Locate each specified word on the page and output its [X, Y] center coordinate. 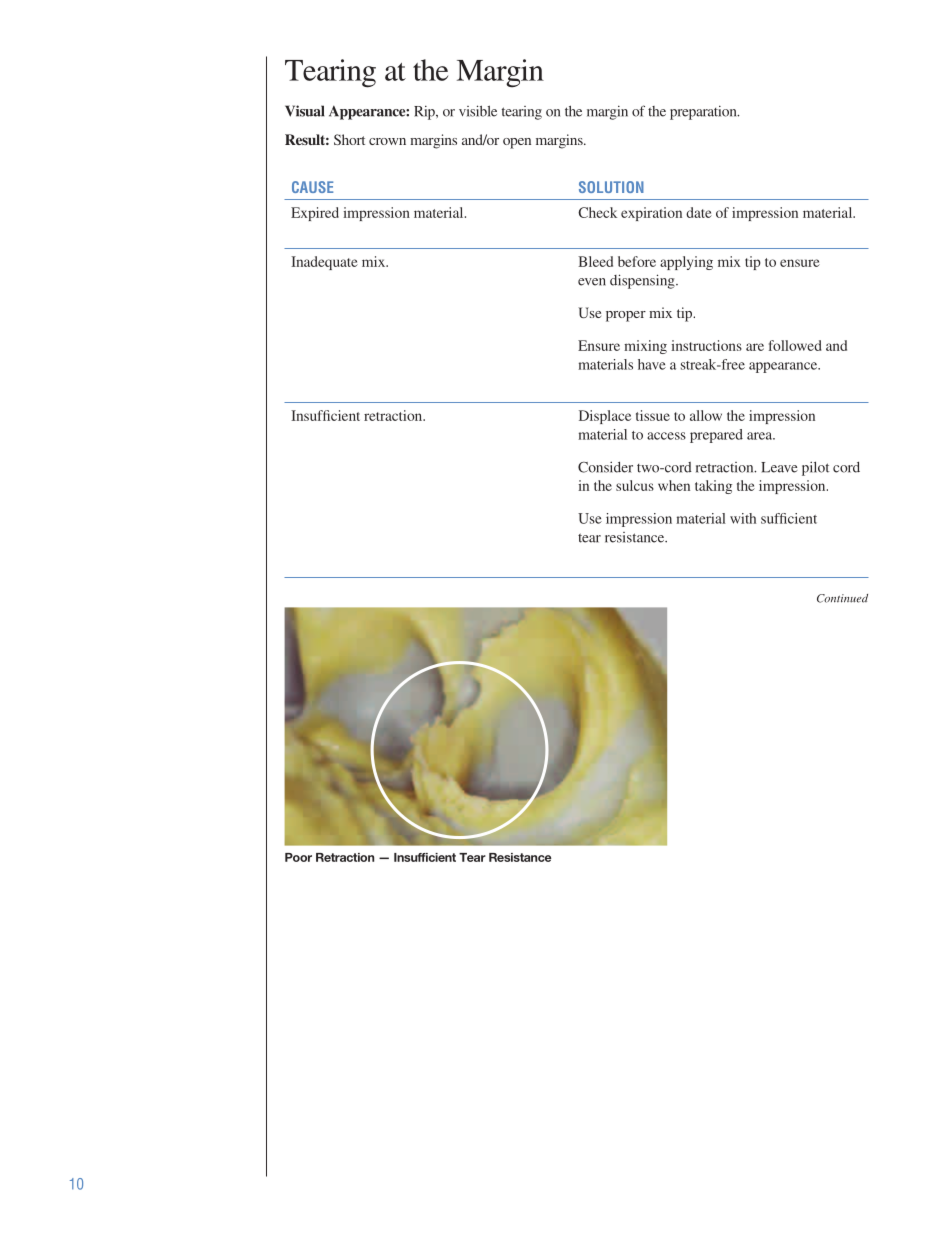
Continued [842, 598]
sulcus [635, 485]
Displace [605, 417]
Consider [605, 467]
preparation [704, 112]
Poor [298, 857]
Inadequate [324, 263]
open [517, 143]
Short [349, 139]
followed [795, 345]
